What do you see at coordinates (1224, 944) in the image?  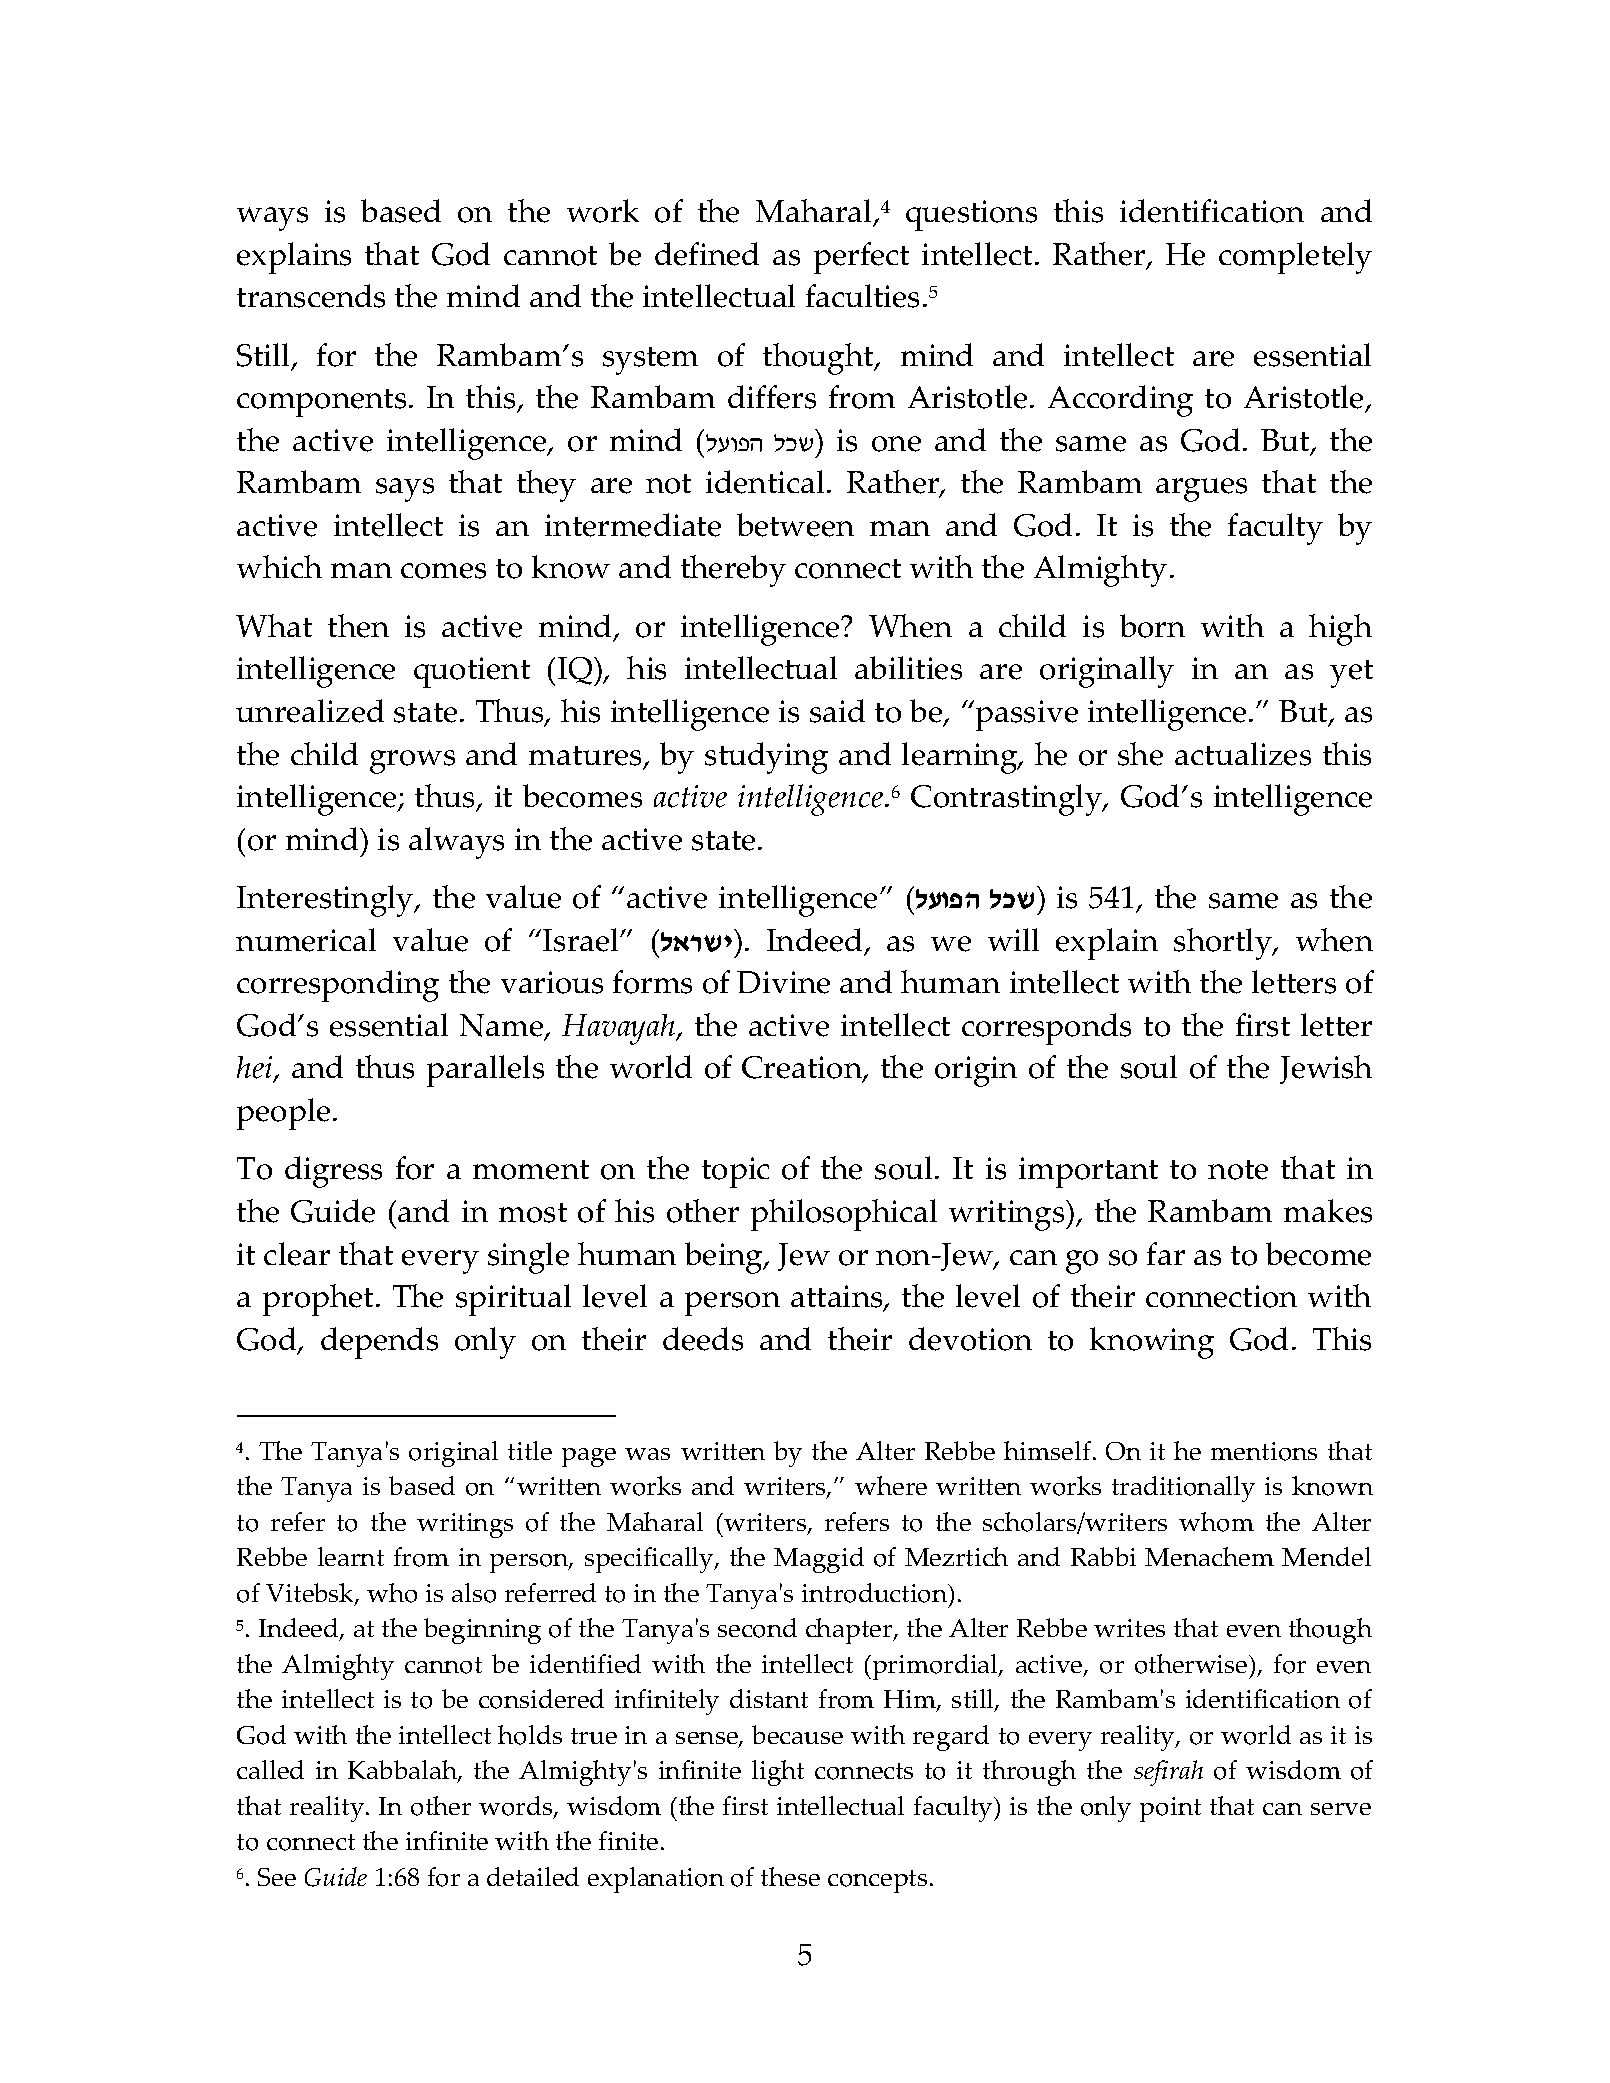 I see `shortly` at bounding box center [1224, 944].
